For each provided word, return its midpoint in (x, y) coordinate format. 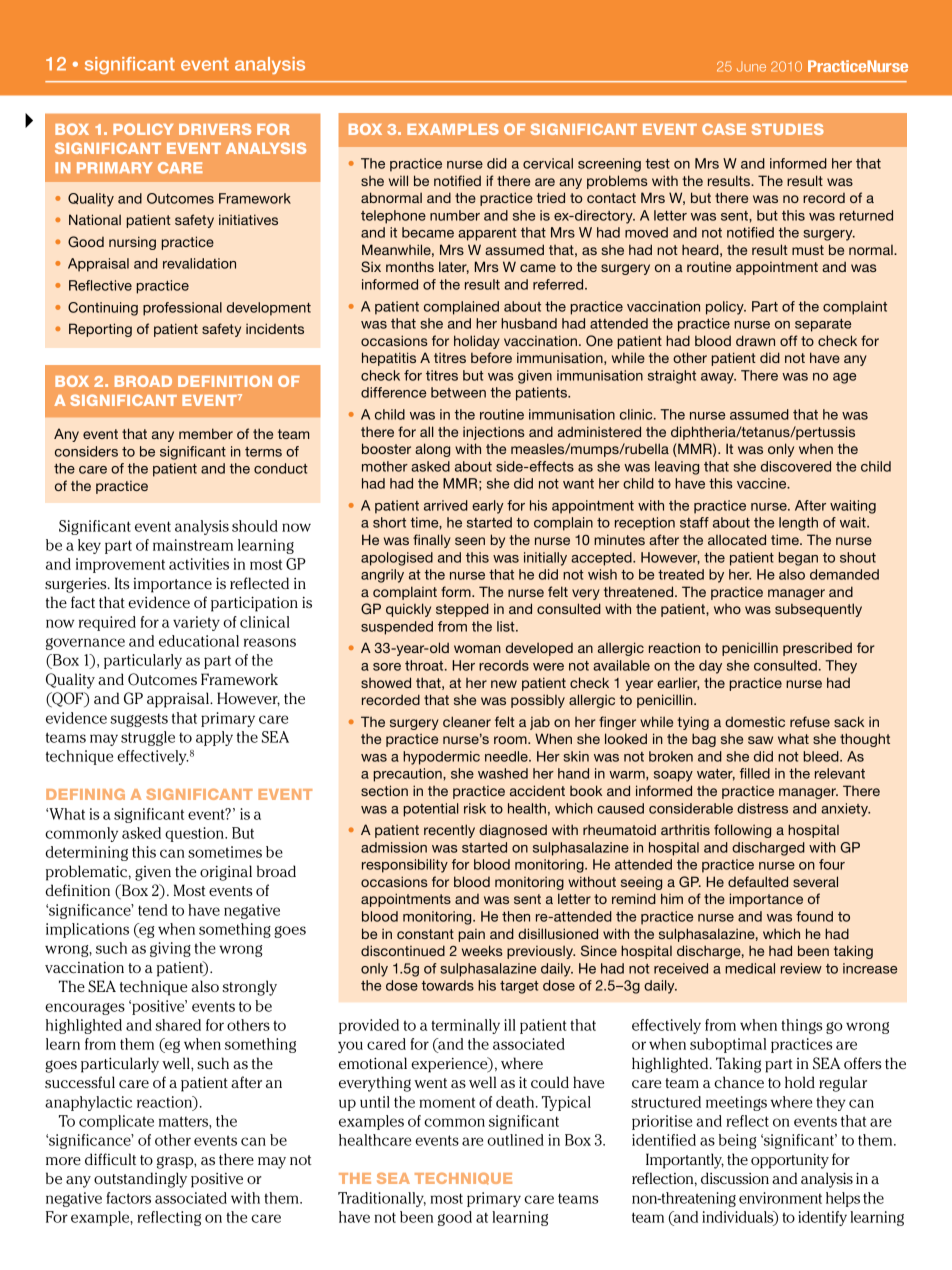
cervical (548, 163)
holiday (477, 342)
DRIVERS (215, 129)
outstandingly (140, 1180)
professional (182, 309)
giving (170, 949)
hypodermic (441, 758)
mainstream (193, 545)
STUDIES (788, 129)
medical (750, 968)
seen (470, 541)
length (798, 524)
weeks (482, 950)
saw (760, 740)
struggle (148, 738)
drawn (755, 340)
